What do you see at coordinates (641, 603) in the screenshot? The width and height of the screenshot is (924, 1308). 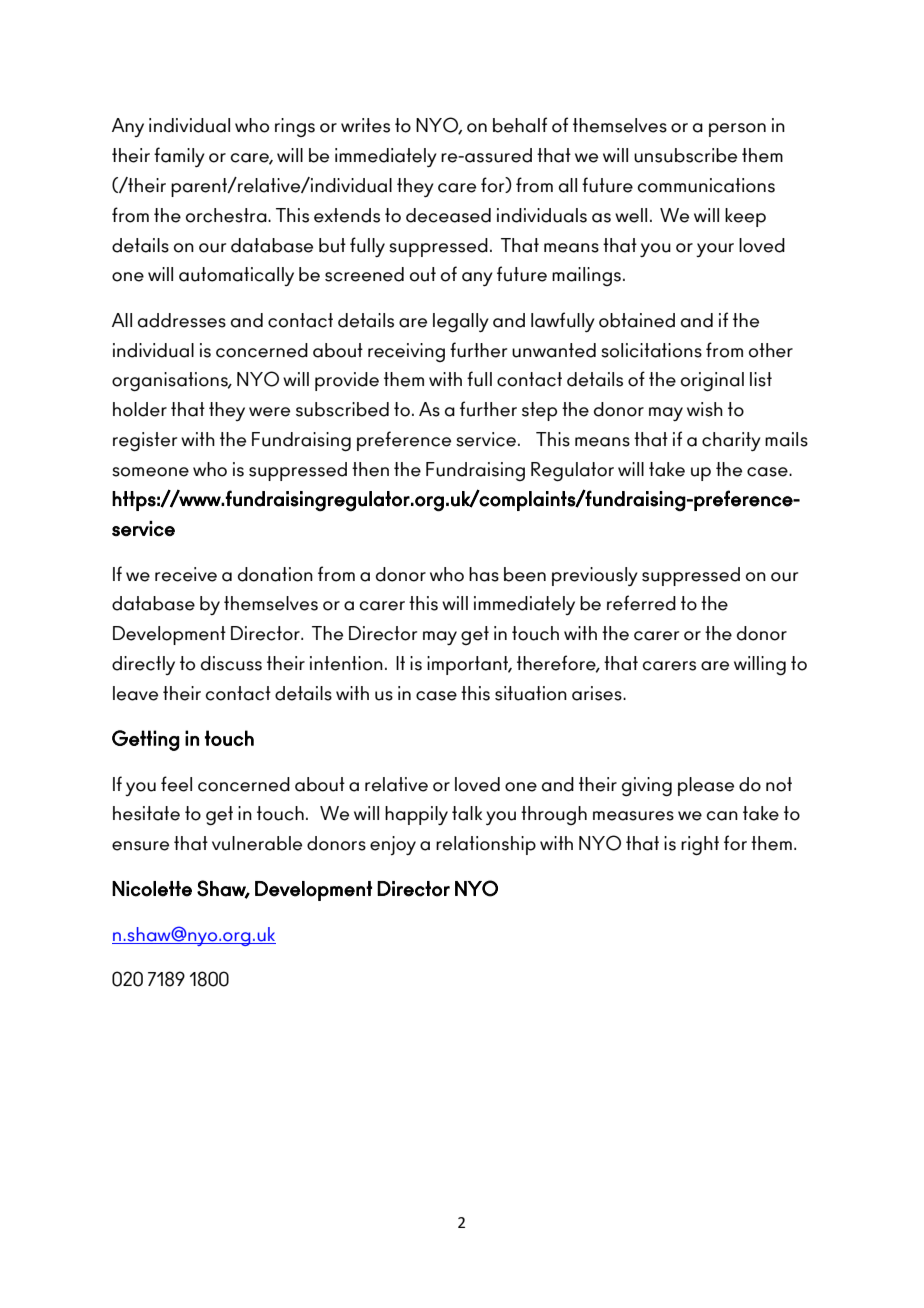 I see `referred` at bounding box center [641, 603].
